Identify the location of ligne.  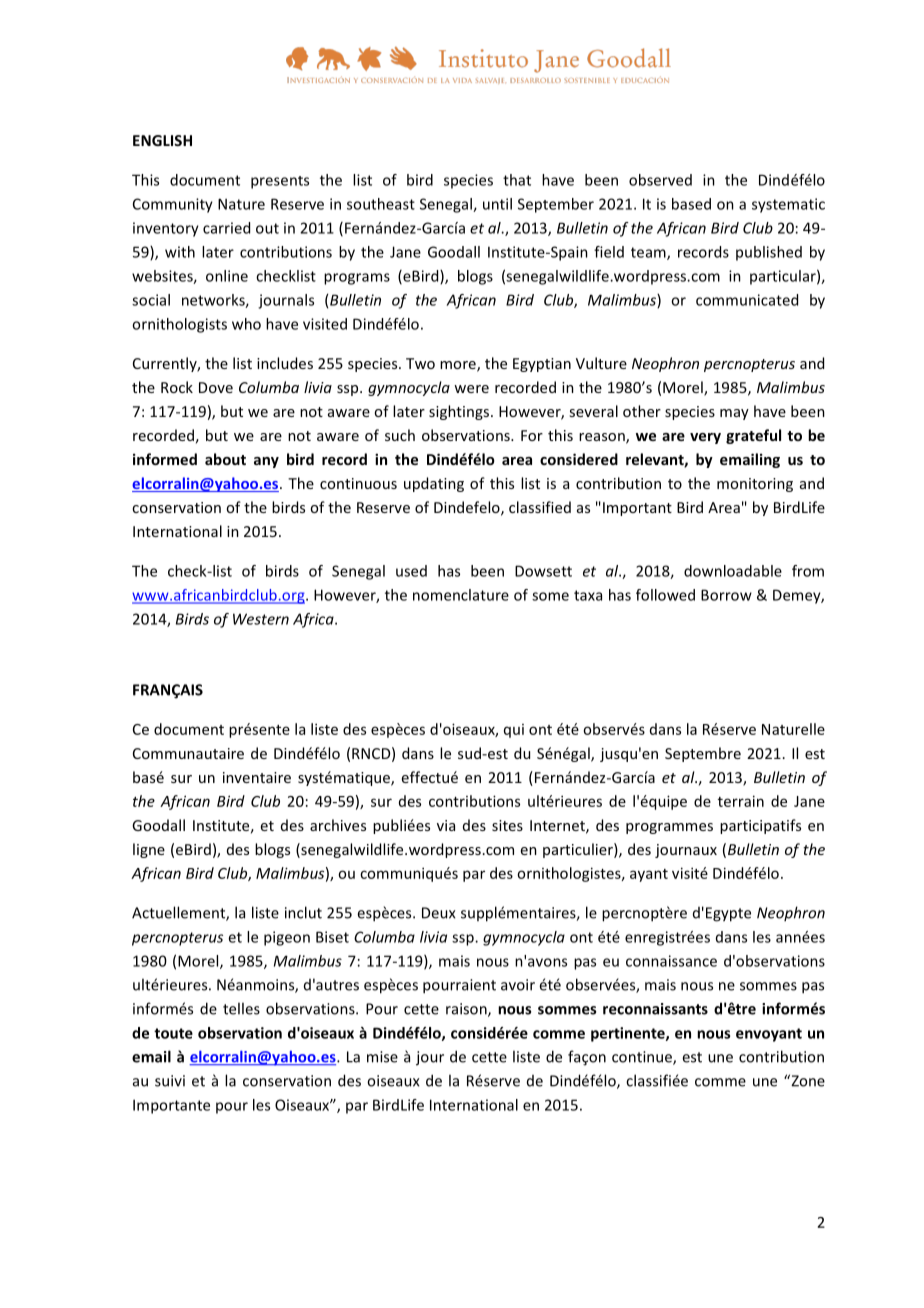
(149, 850).
